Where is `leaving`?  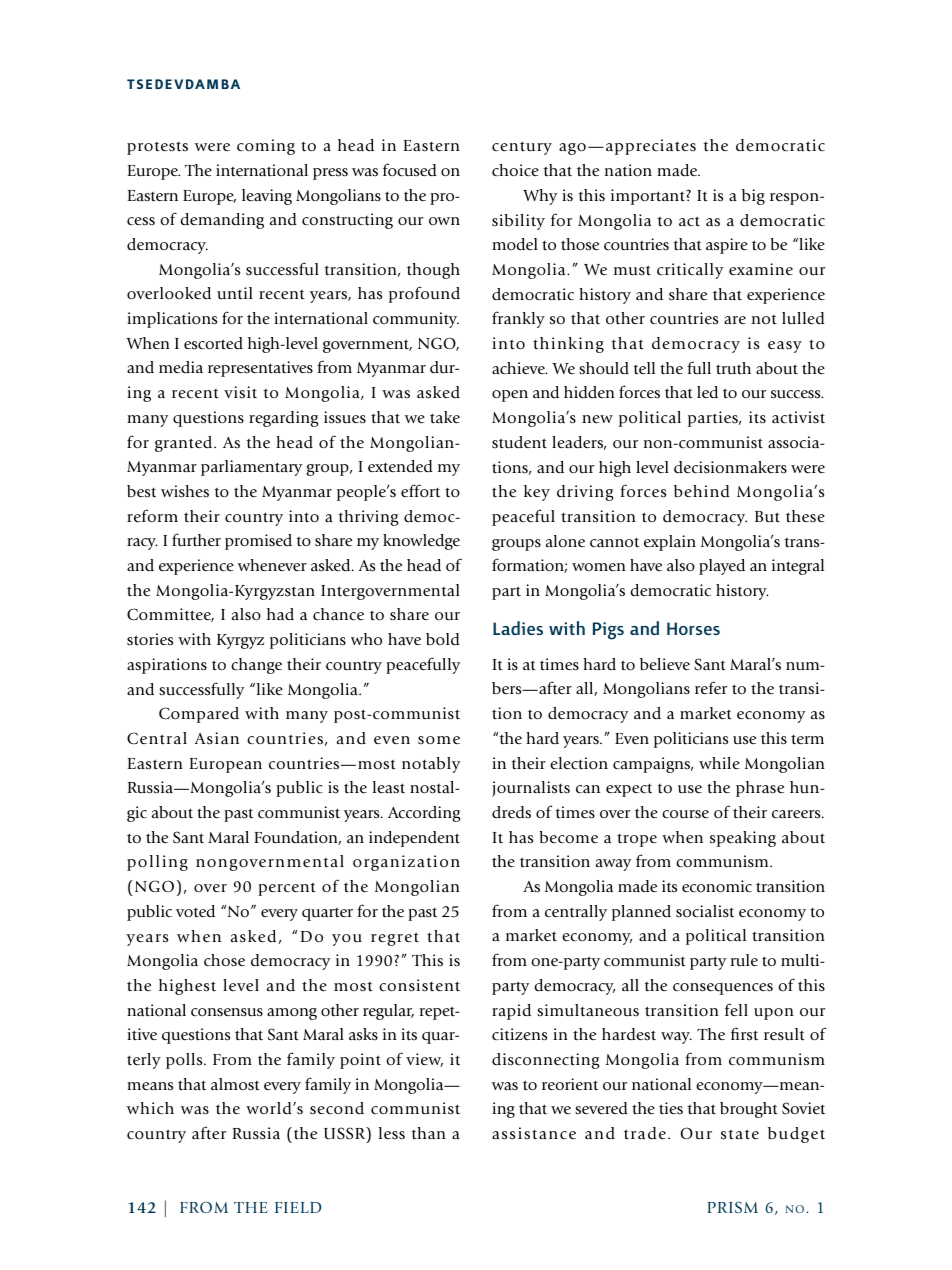
leaving is located at coordinates (267, 197).
